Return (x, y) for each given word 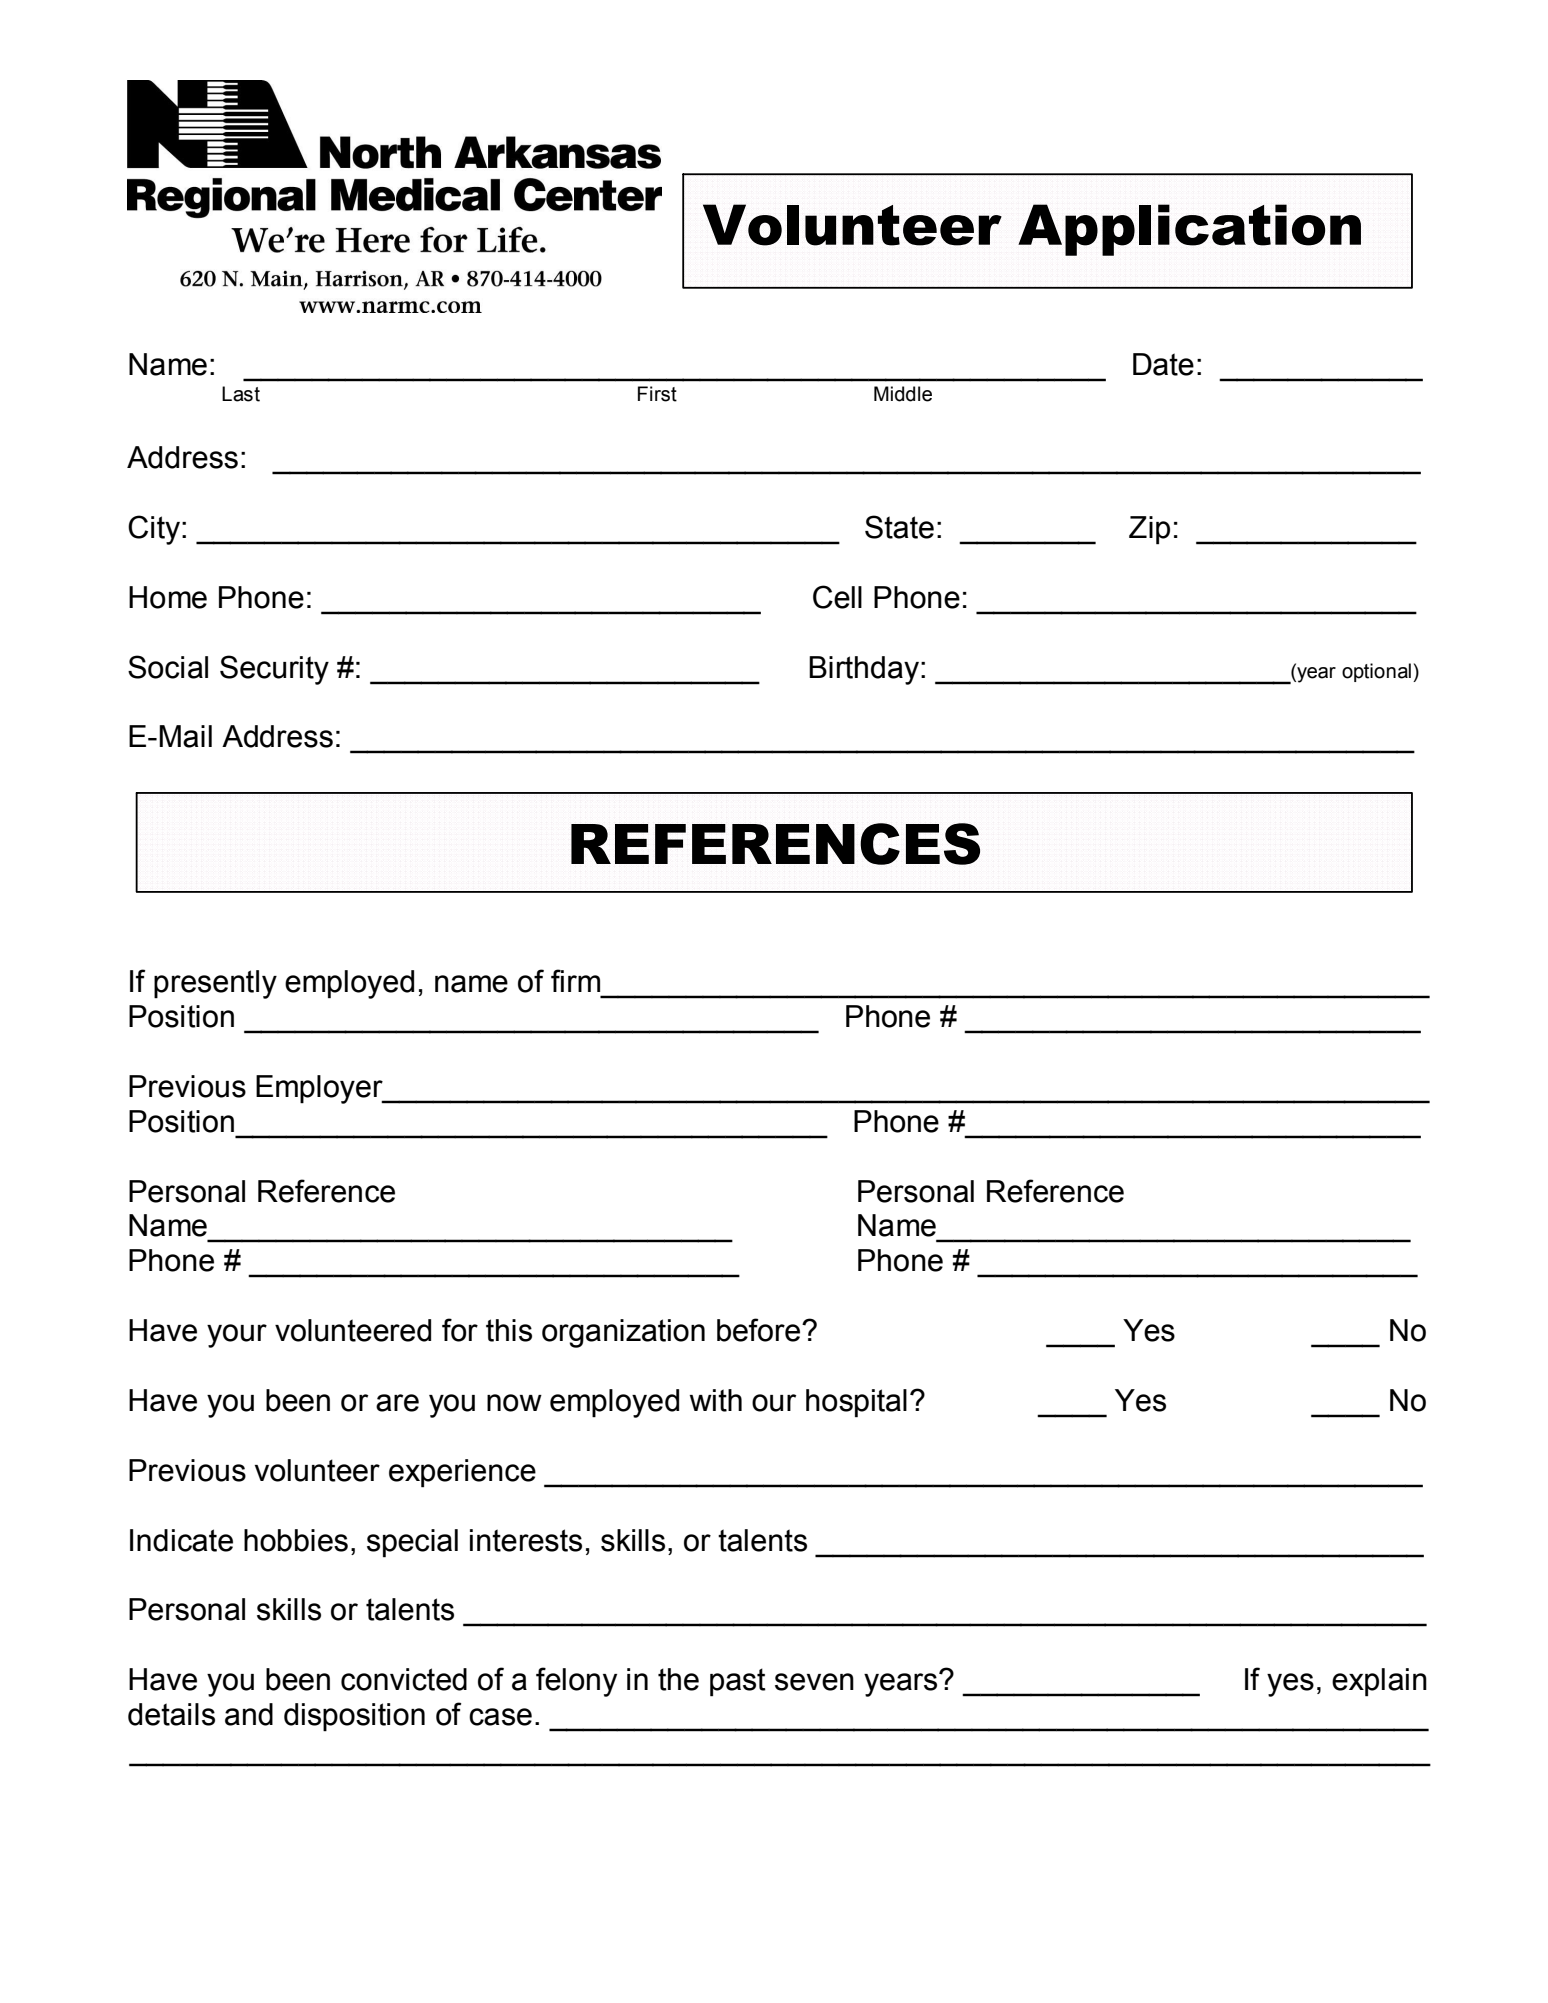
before (760, 1330)
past (738, 1682)
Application (1189, 230)
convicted (404, 1679)
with (716, 1400)
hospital (856, 1403)
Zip (1149, 530)
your (237, 1336)
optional (1376, 672)
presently (215, 984)
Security (274, 670)
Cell (837, 597)
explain (1379, 1682)
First (657, 394)
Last (241, 394)
